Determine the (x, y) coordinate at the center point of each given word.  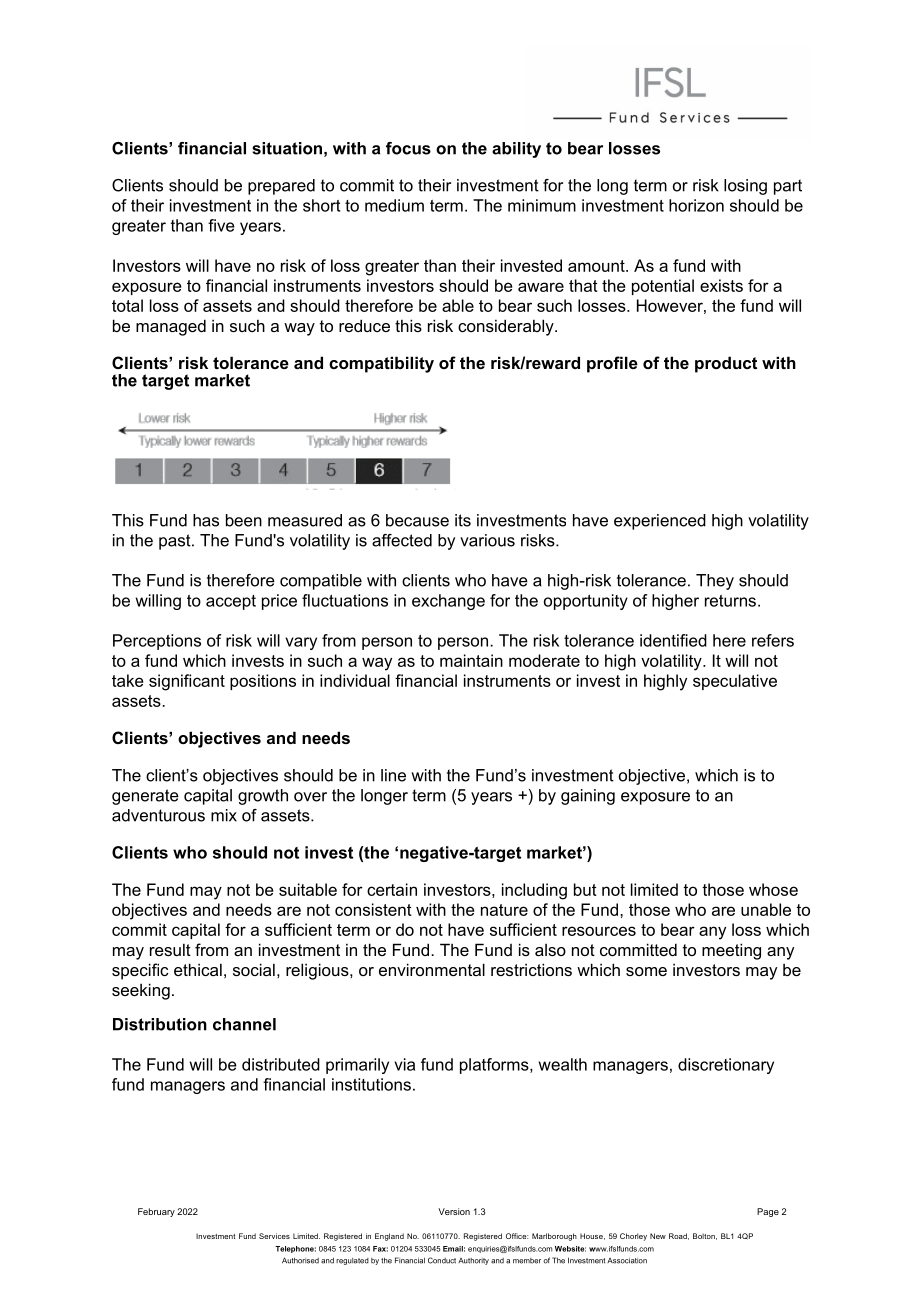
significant (187, 682)
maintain (471, 660)
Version (454, 1211)
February (156, 1212)
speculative (735, 682)
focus (408, 148)
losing (745, 187)
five (221, 225)
